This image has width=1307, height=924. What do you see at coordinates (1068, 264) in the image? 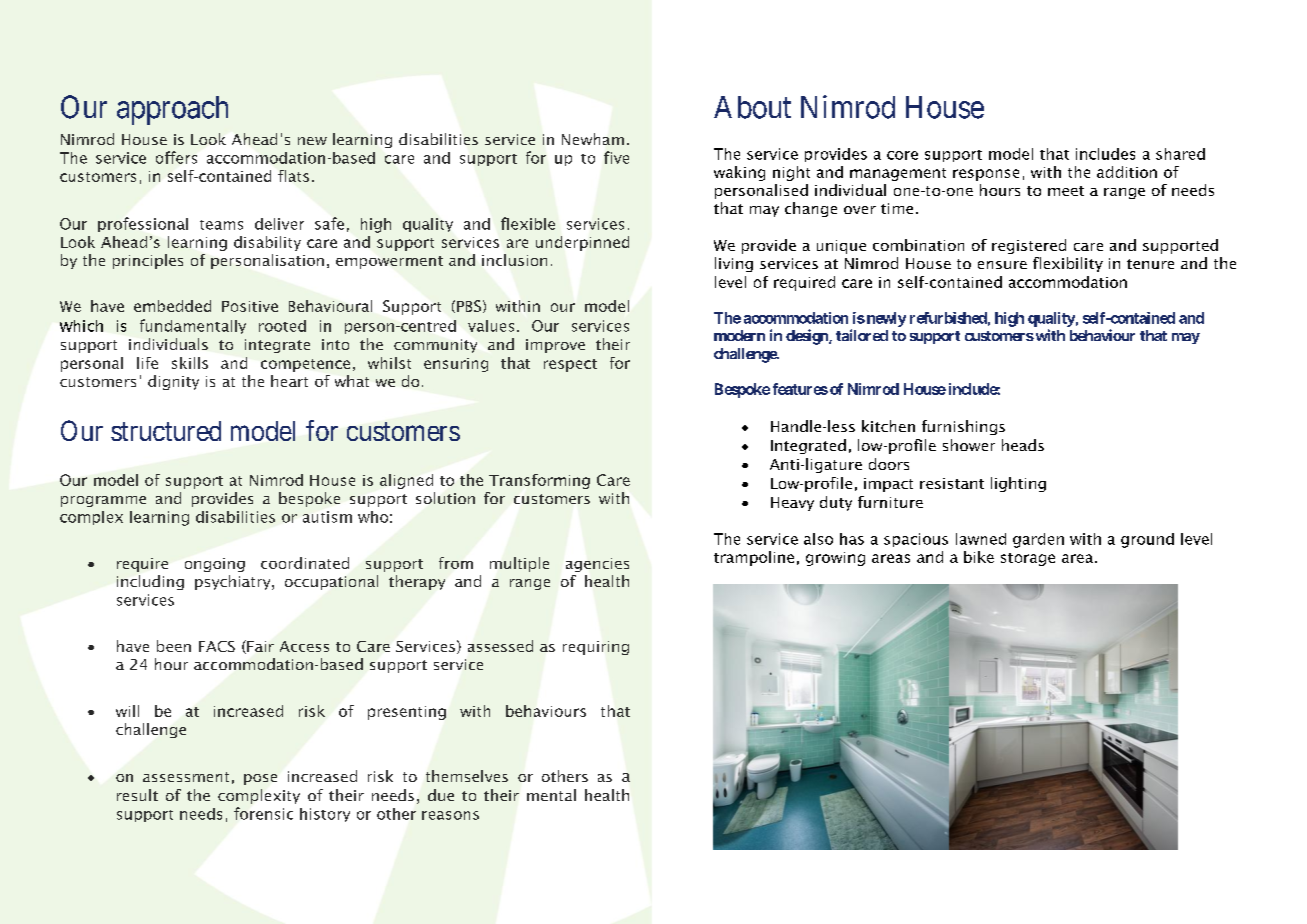
I see `flexibility` at bounding box center [1068, 264].
